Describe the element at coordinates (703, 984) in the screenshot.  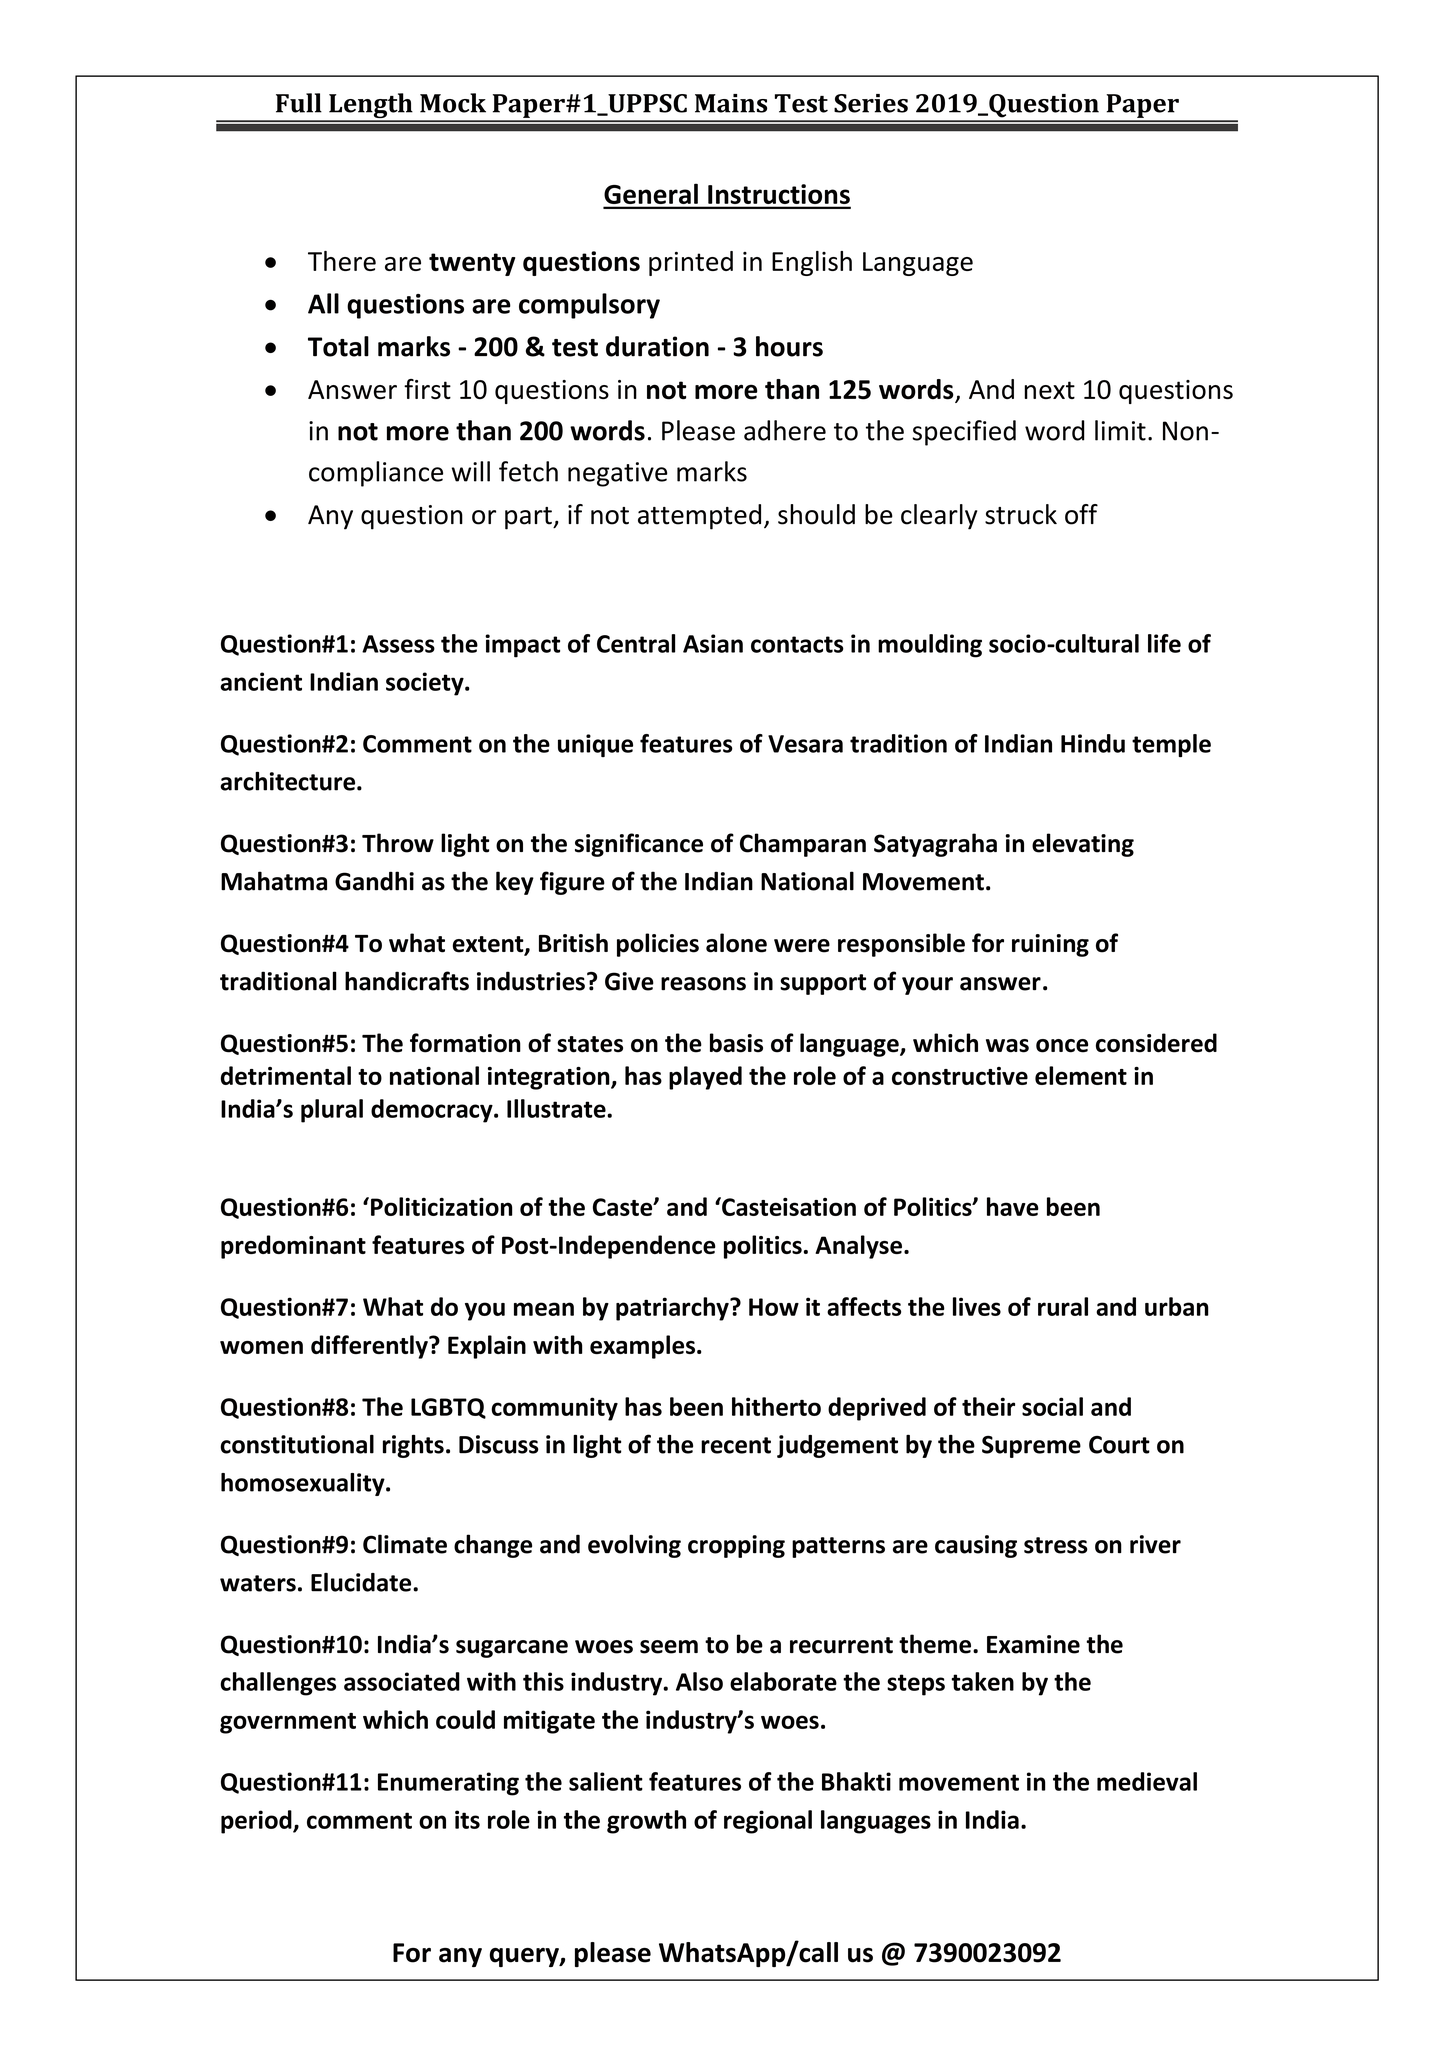
I see `reasons` at that location.
